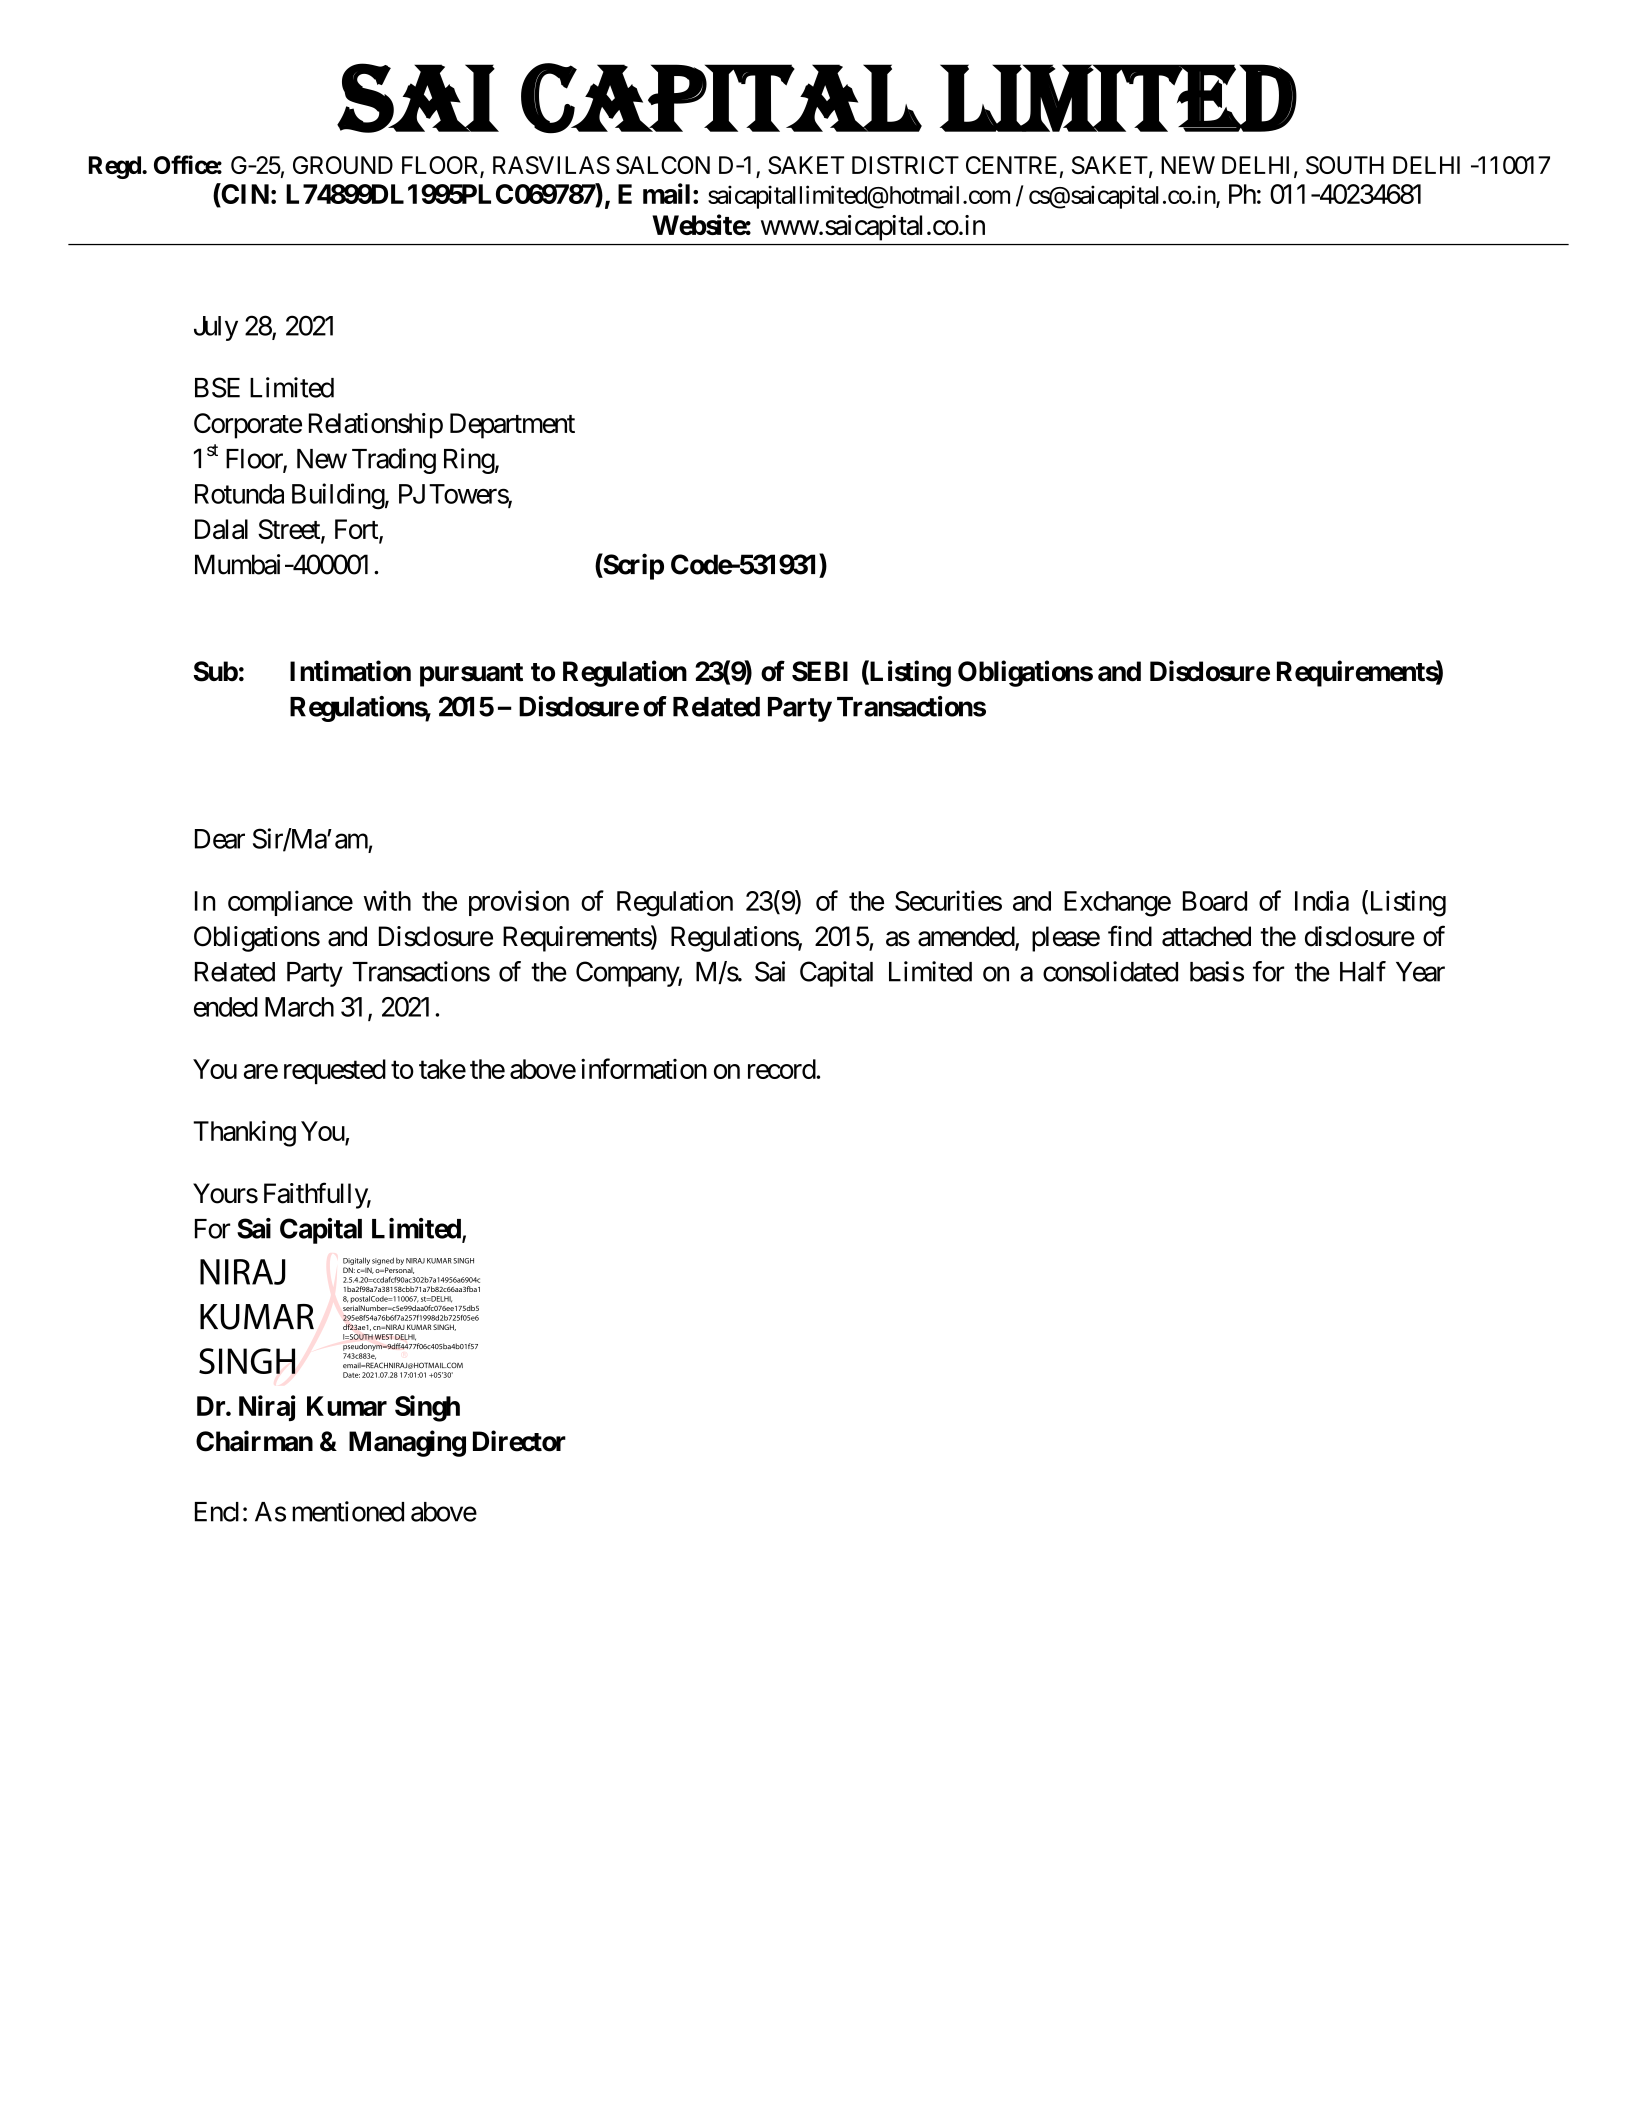  I want to click on SEBI, so click(820, 671).
